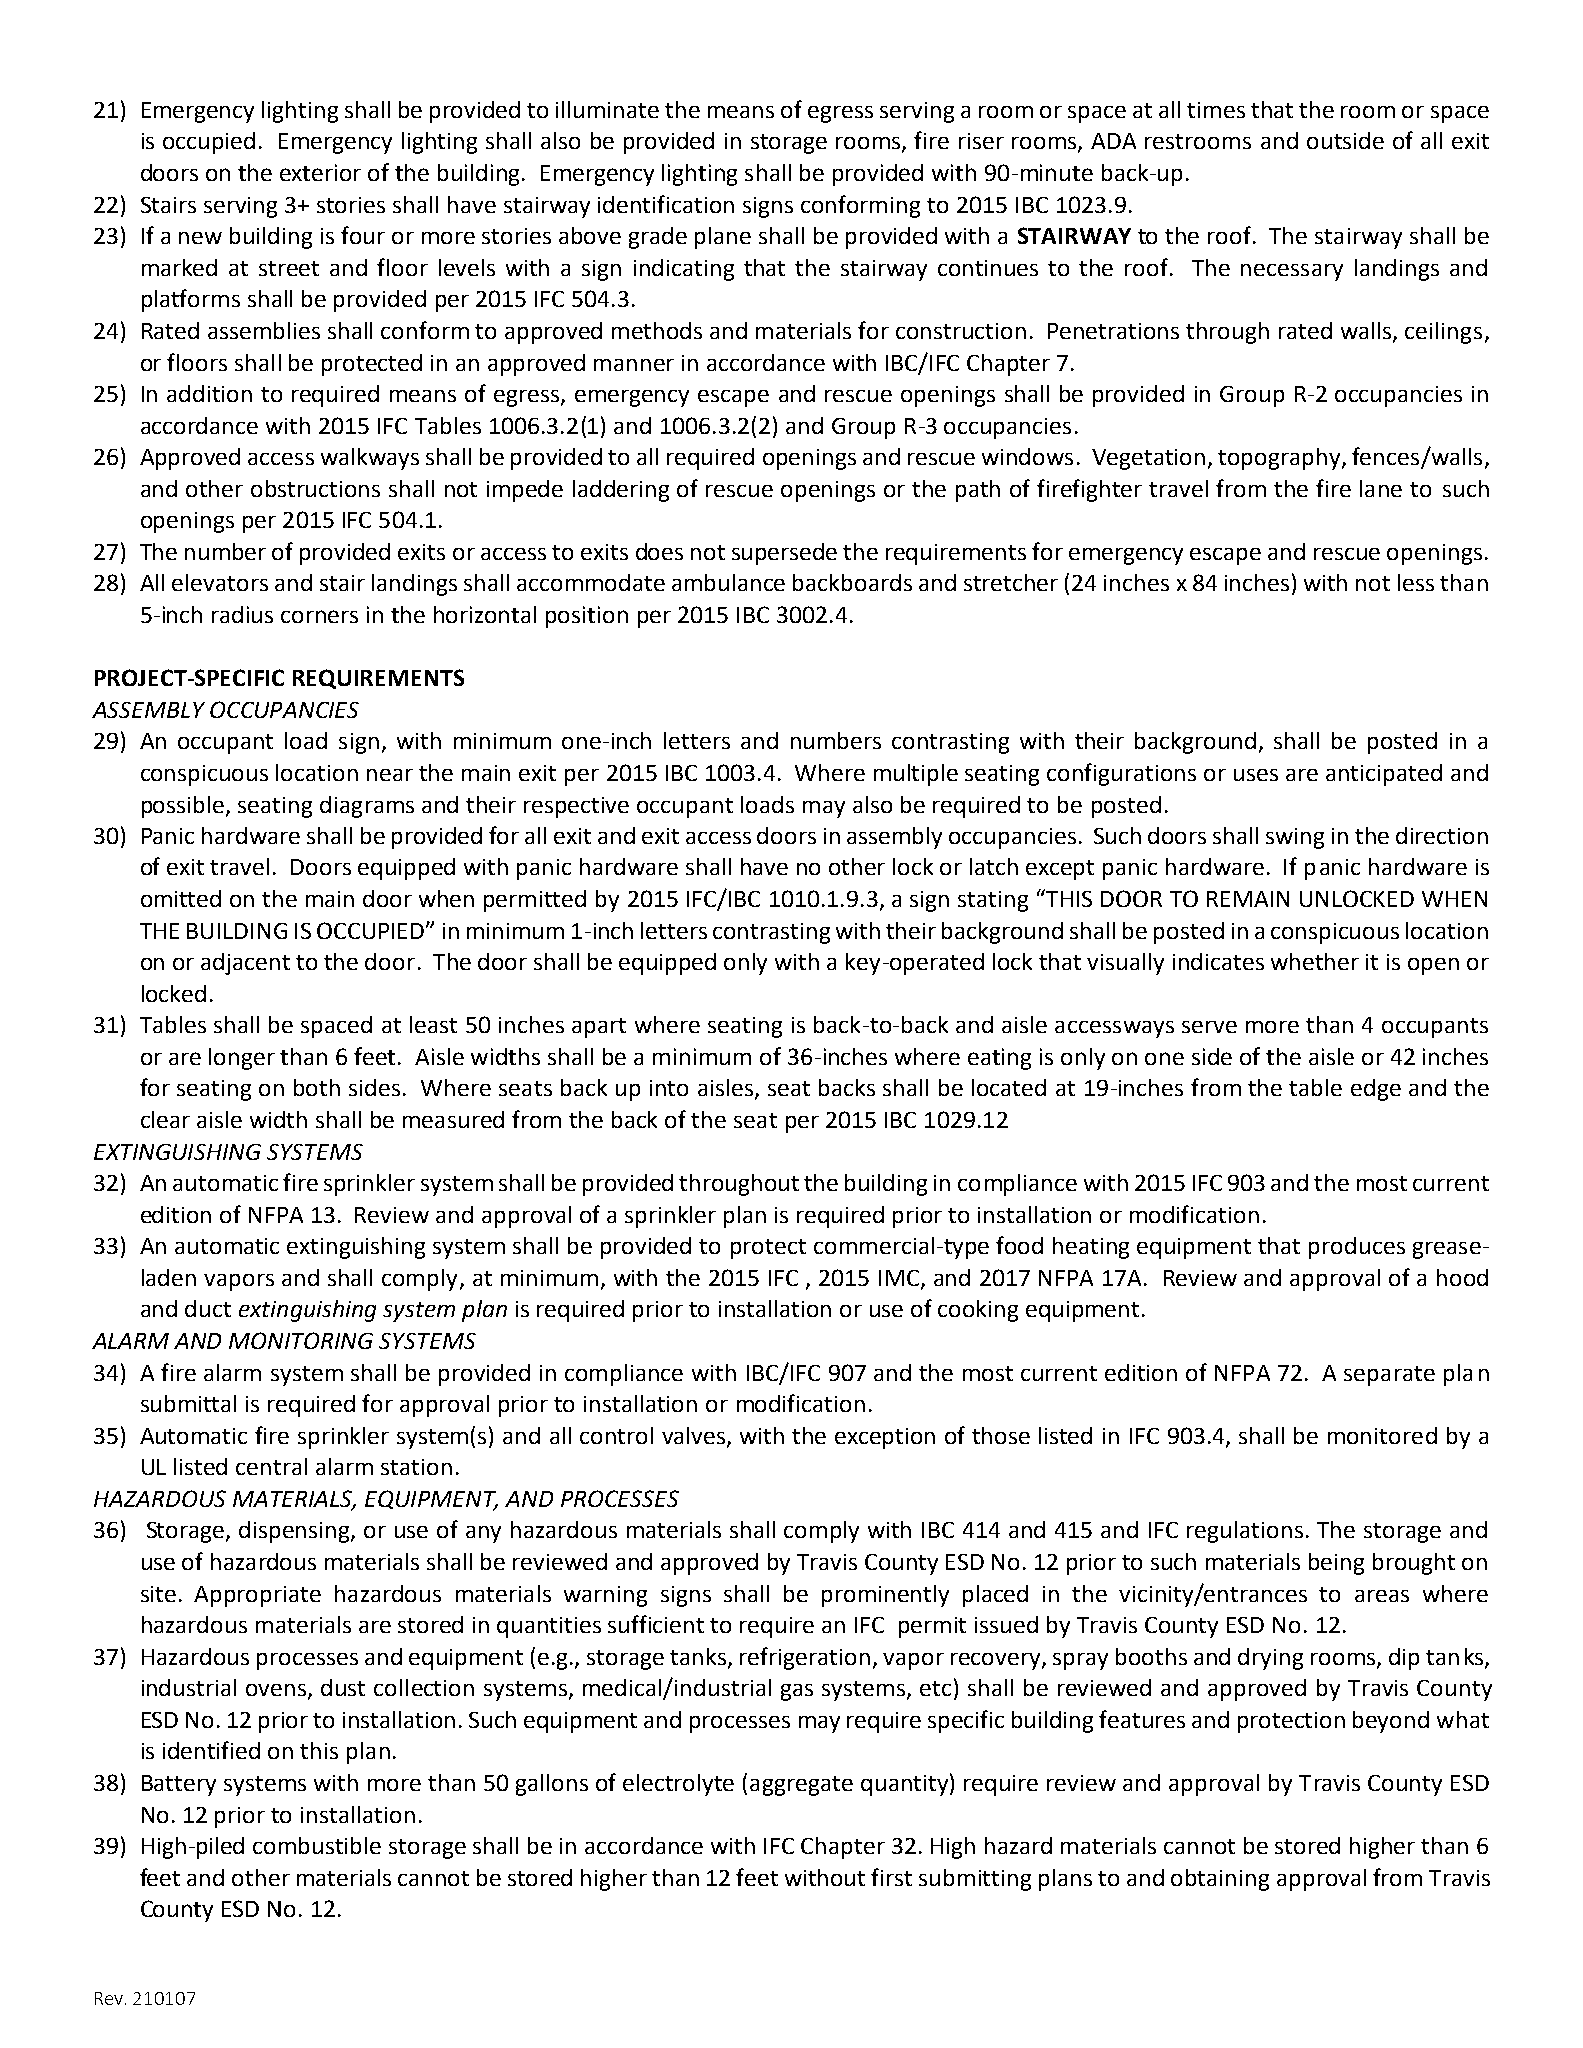  I want to click on into, so click(669, 1088).
